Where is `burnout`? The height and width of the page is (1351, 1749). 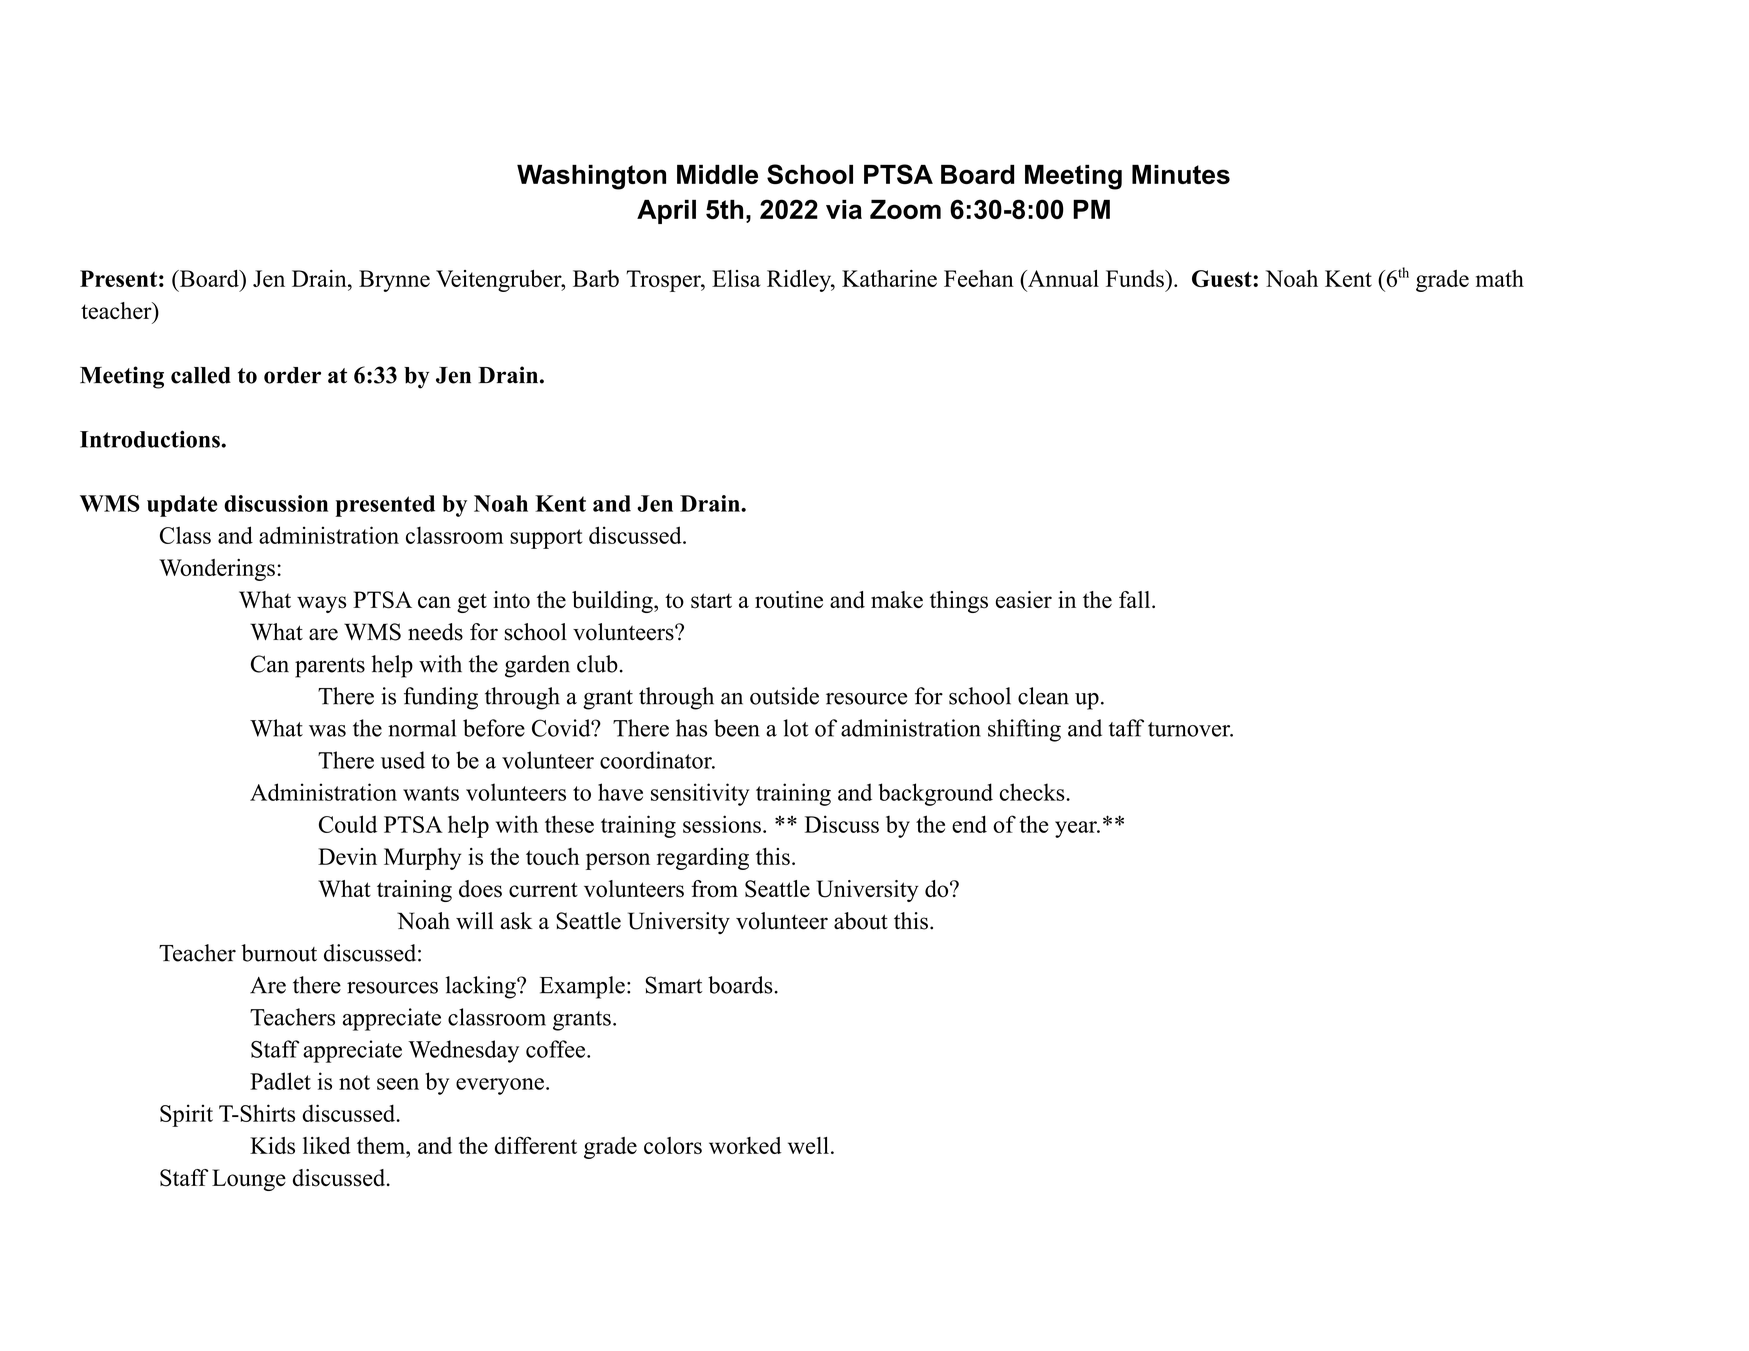 burnout is located at coordinates (279, 953).
